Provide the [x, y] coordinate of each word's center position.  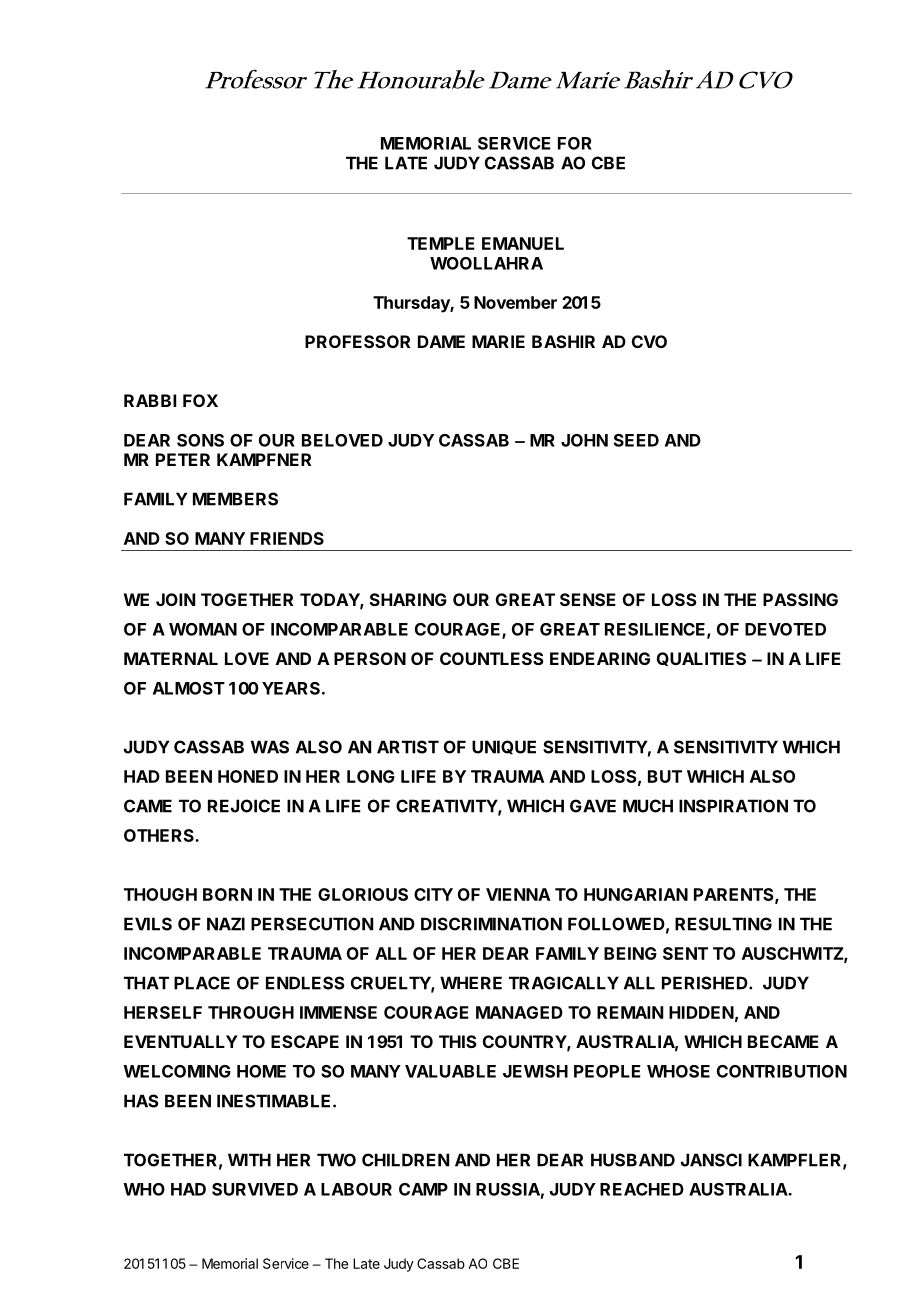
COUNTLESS [492, 658]
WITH [249, 1160]
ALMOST [189, 688]
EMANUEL [523, 243]
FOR [575, 143]
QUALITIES [701, 659]
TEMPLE [441, 243]
